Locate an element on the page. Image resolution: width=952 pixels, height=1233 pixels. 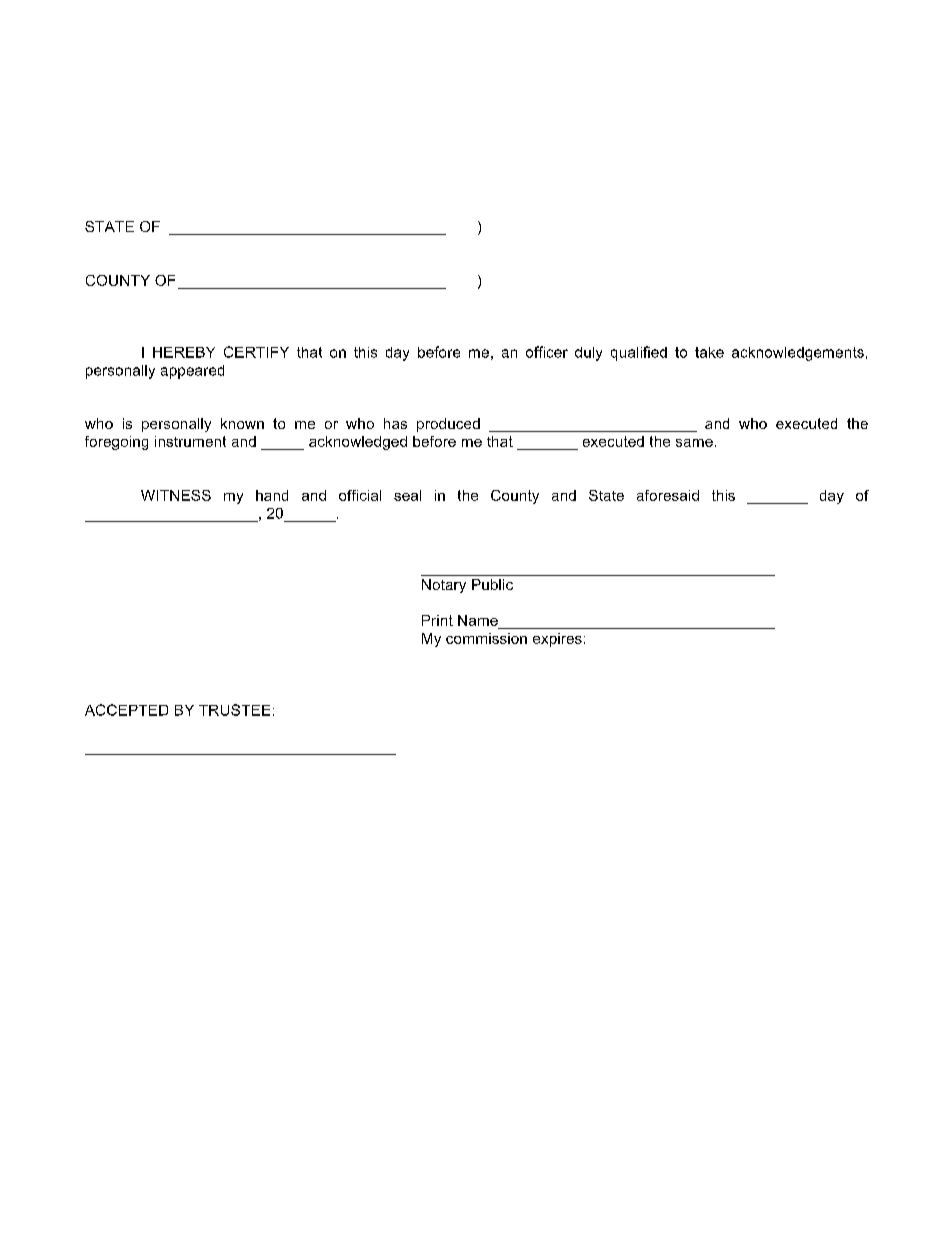
aforesaid is located at coordinates (668, 495).
